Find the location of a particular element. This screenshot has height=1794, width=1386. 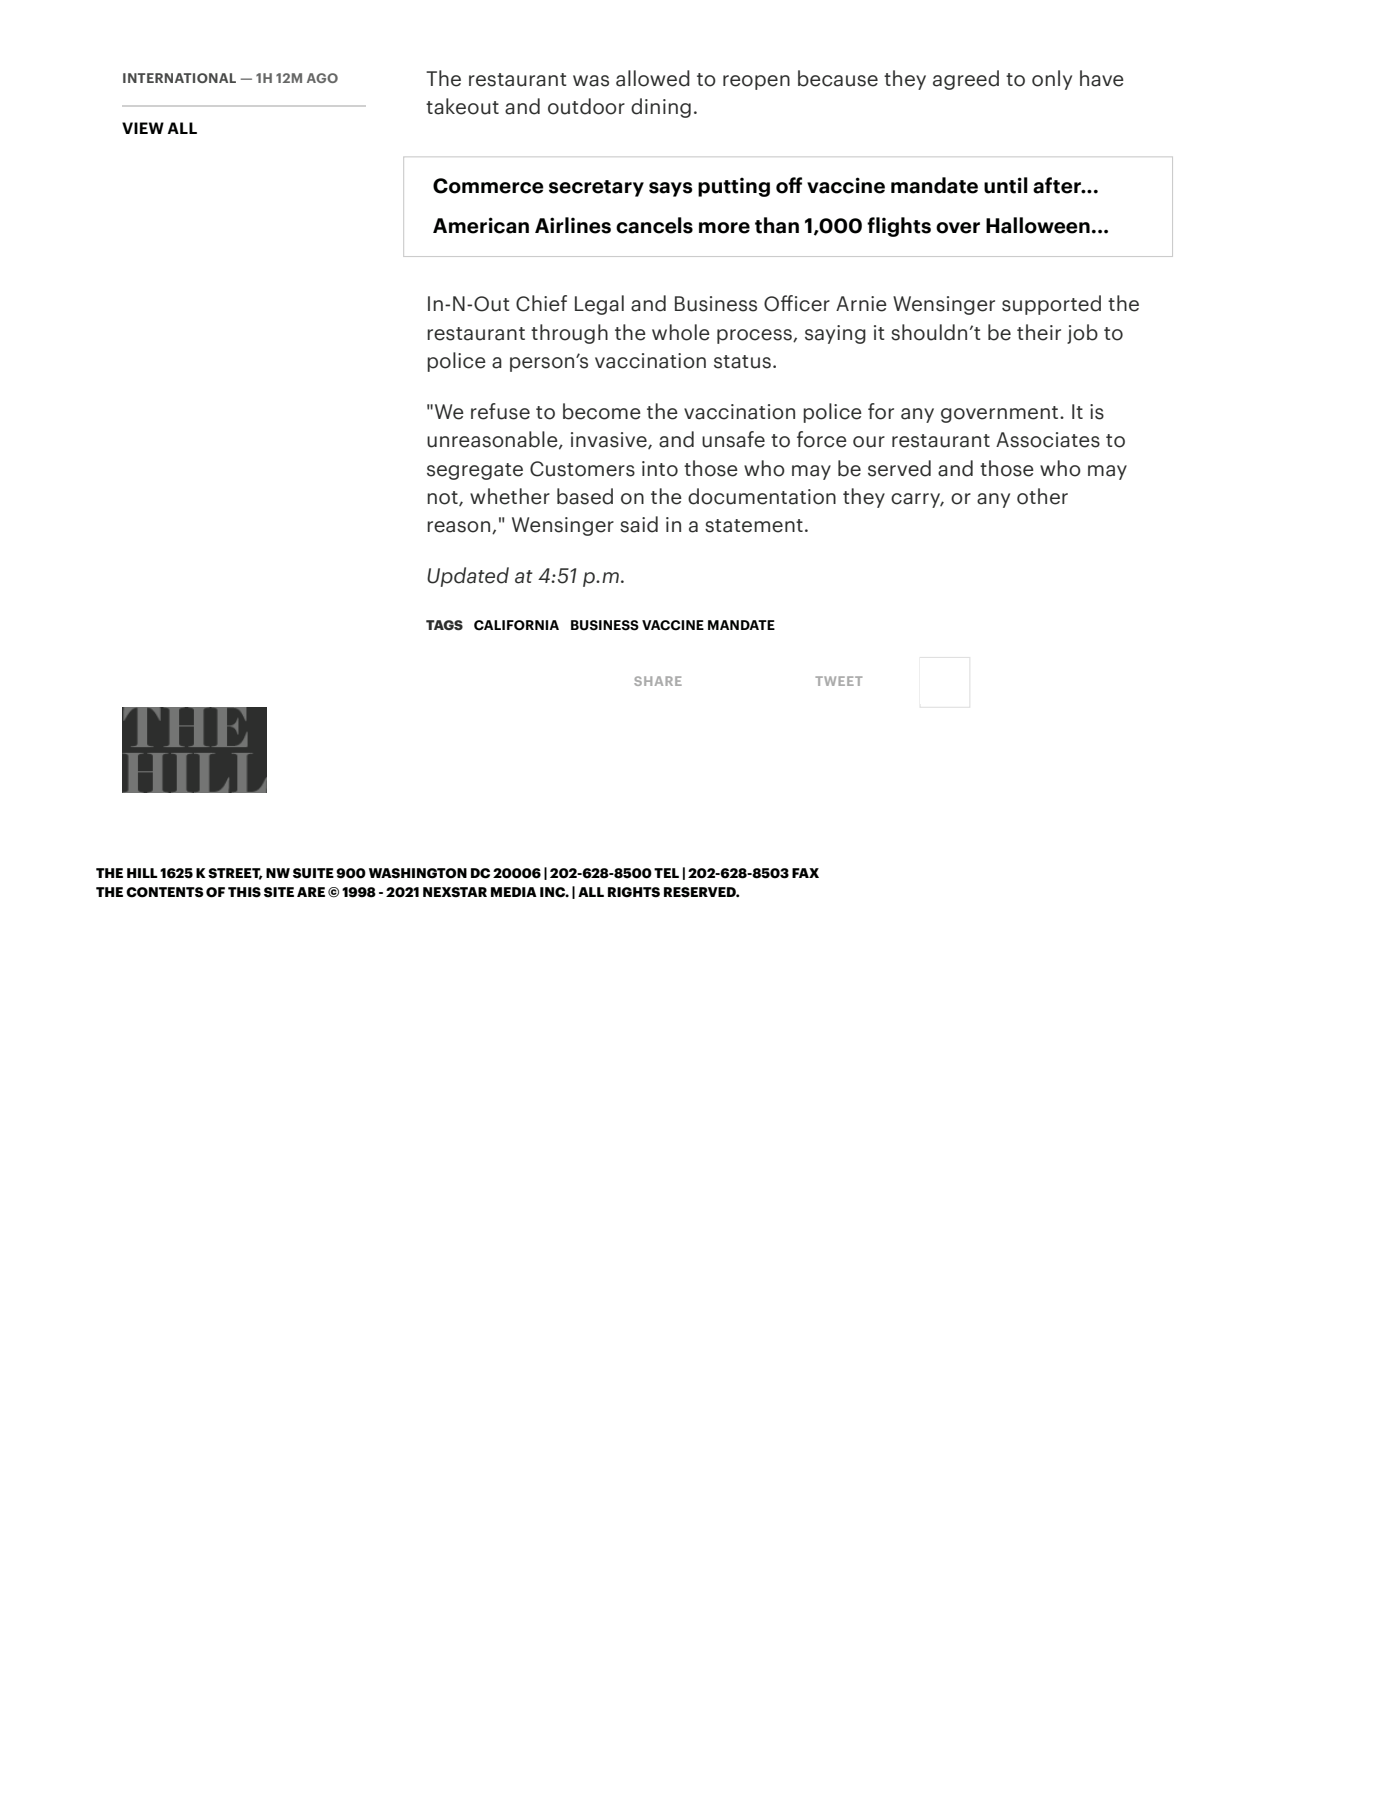

STREET is located at coordinates (235, 874).
